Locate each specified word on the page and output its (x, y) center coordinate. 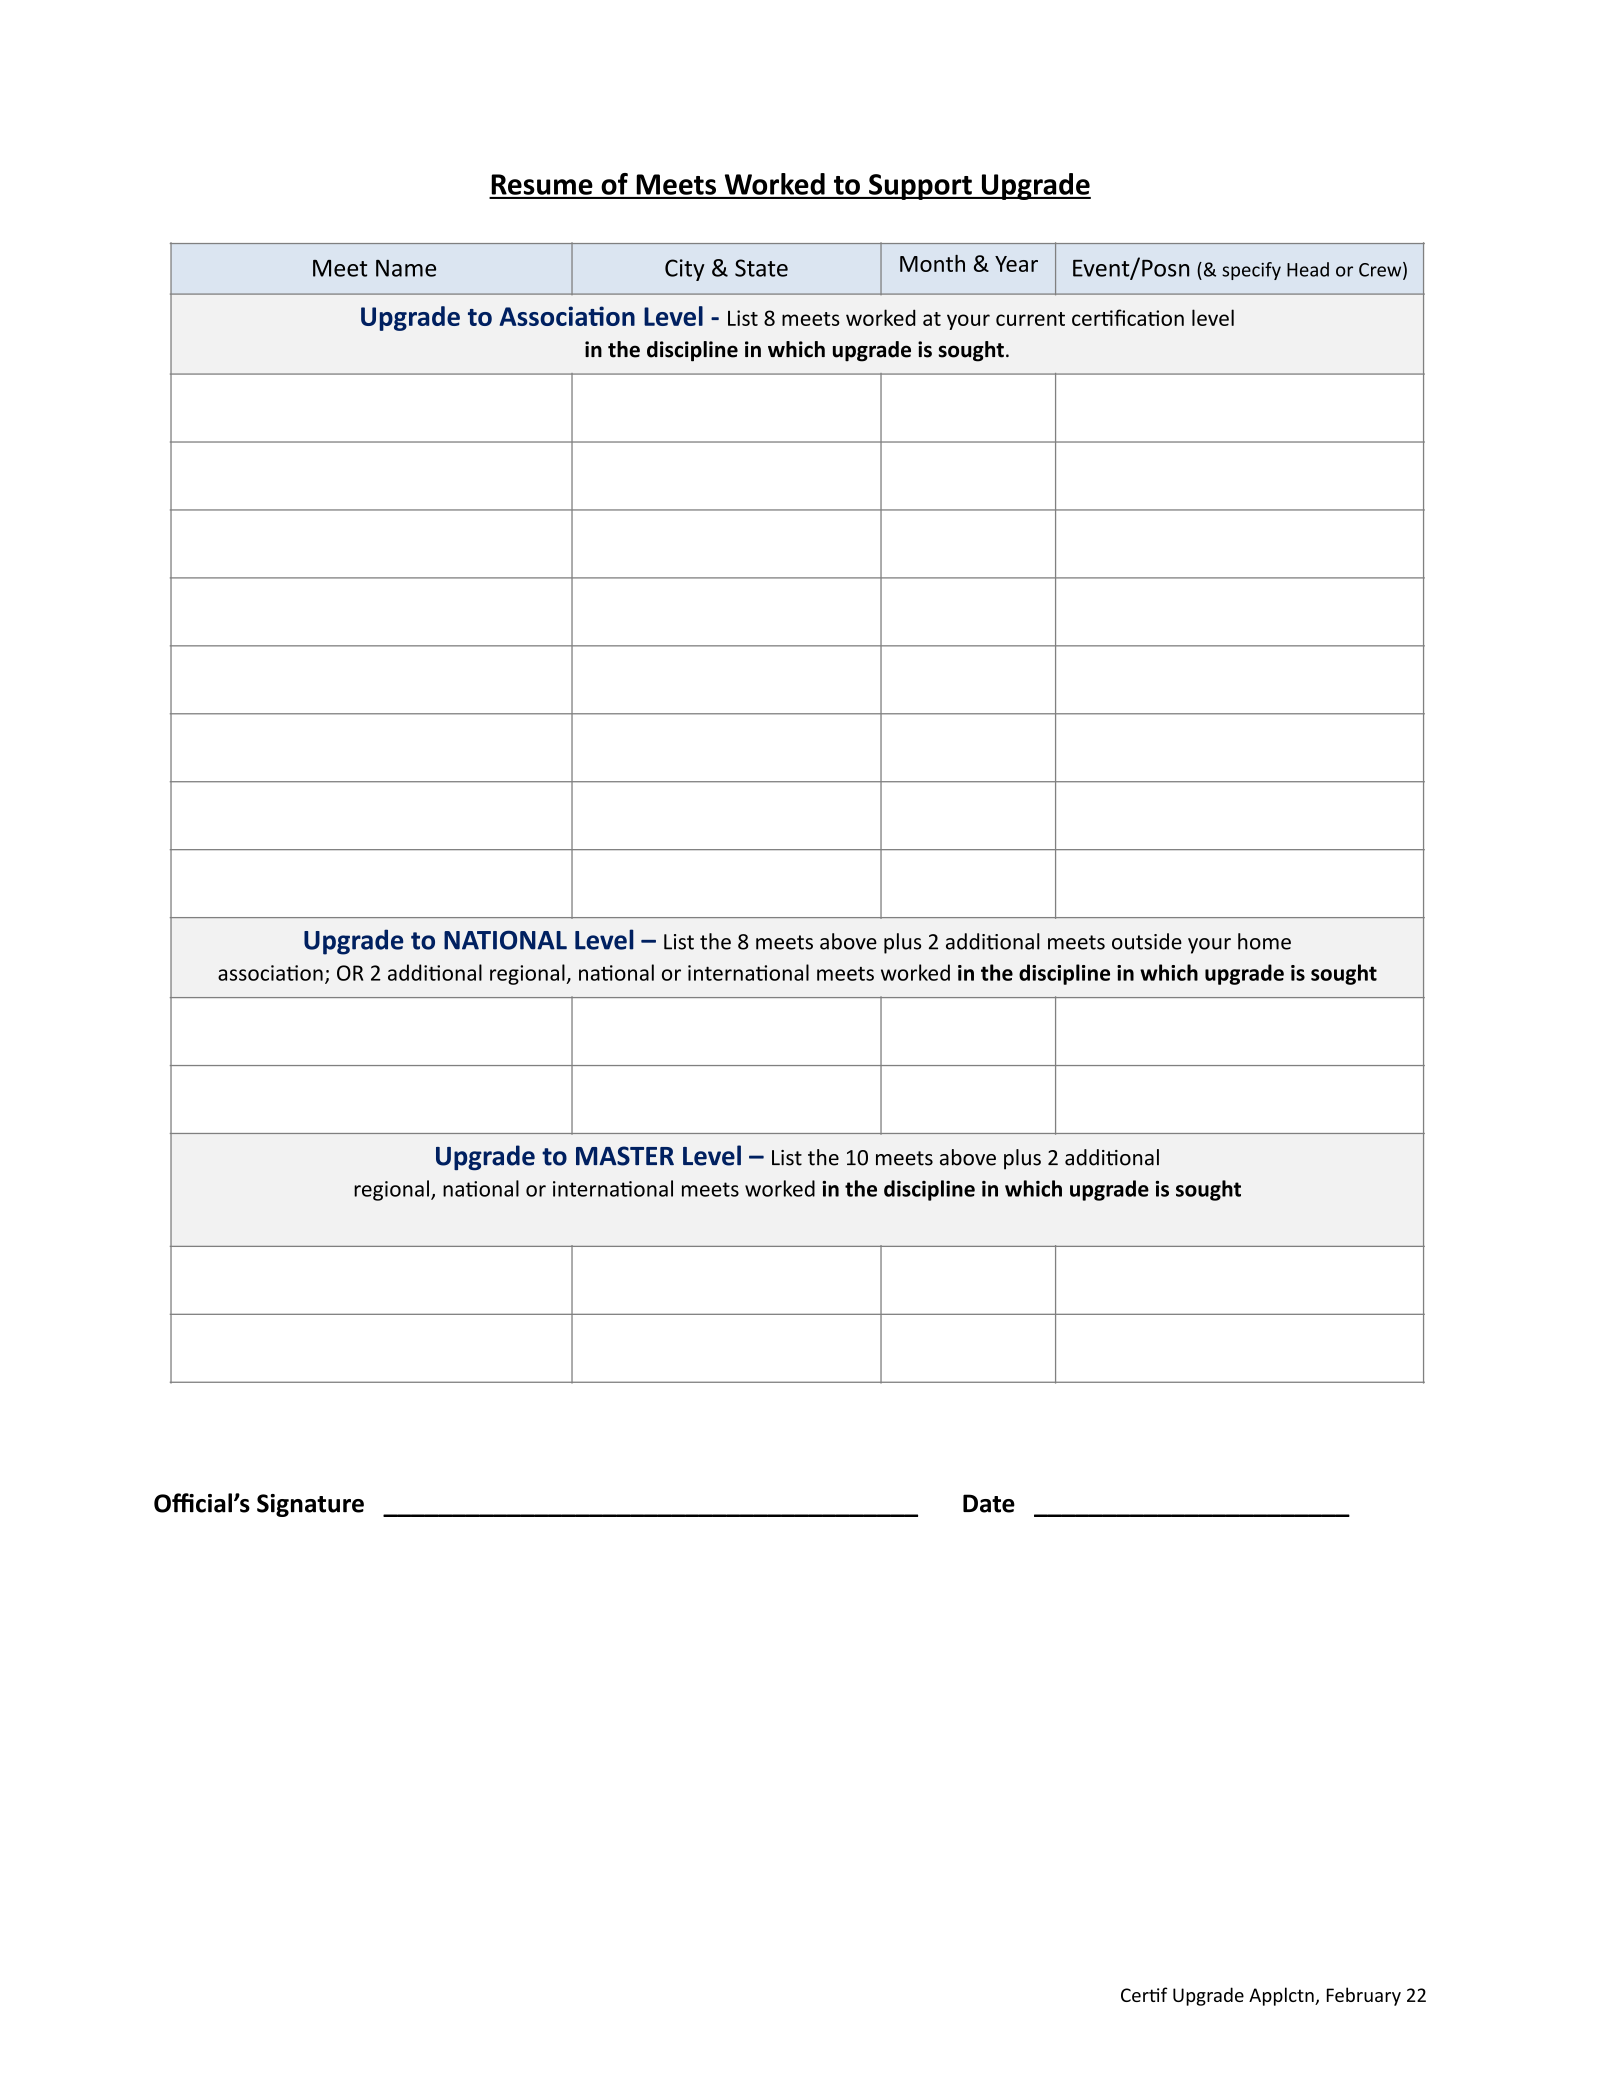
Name (406, 268)
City (685, 270)
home (1264, 941)
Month (932, 263)
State (761, 268)
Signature (310, 1505)
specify (1251, 271)
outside (1147, 941)
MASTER (625, 1156)
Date (989, 1503)
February (1364, 1996)
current (1030, 319)
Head (1308, 269)
